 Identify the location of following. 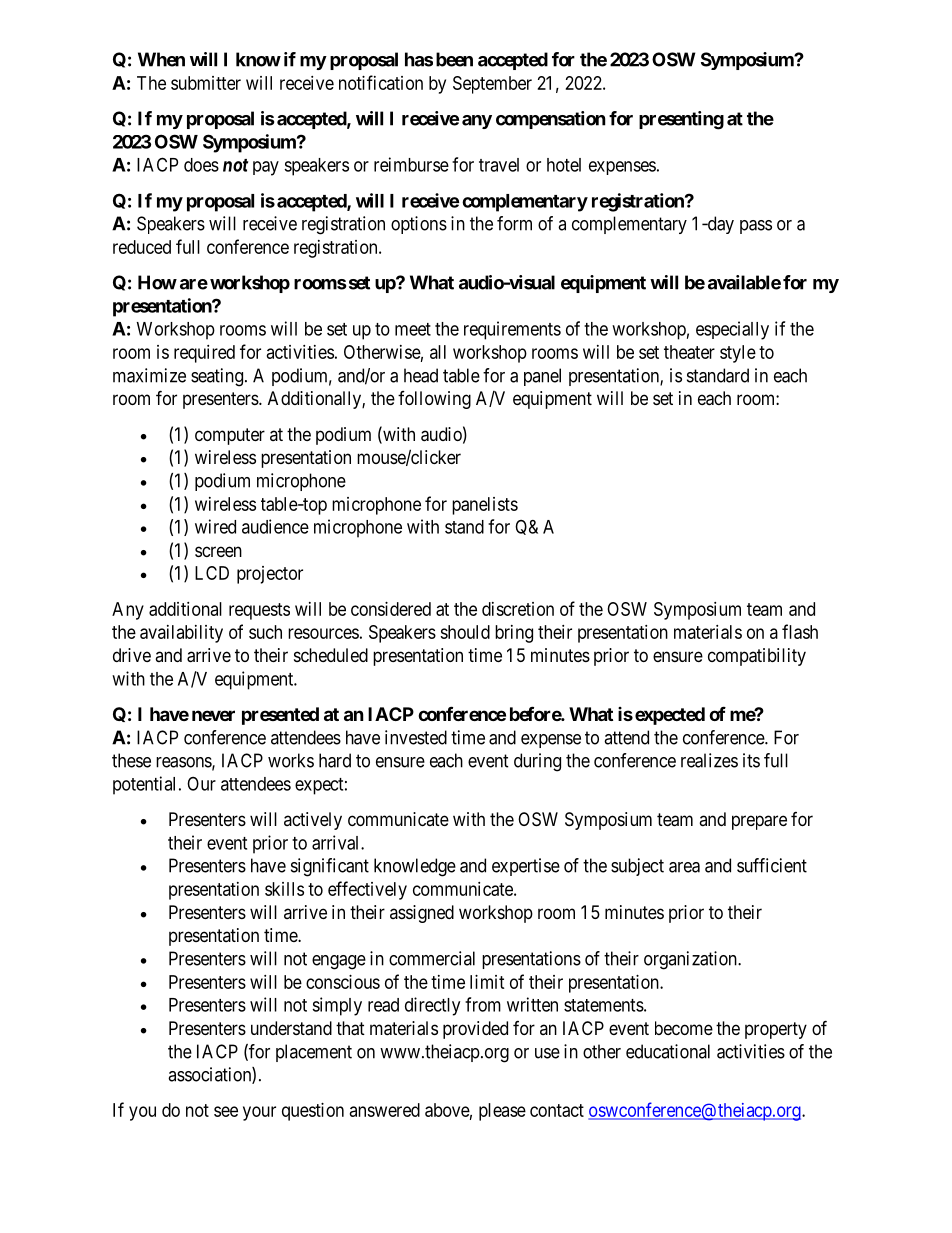
(434, 400).
